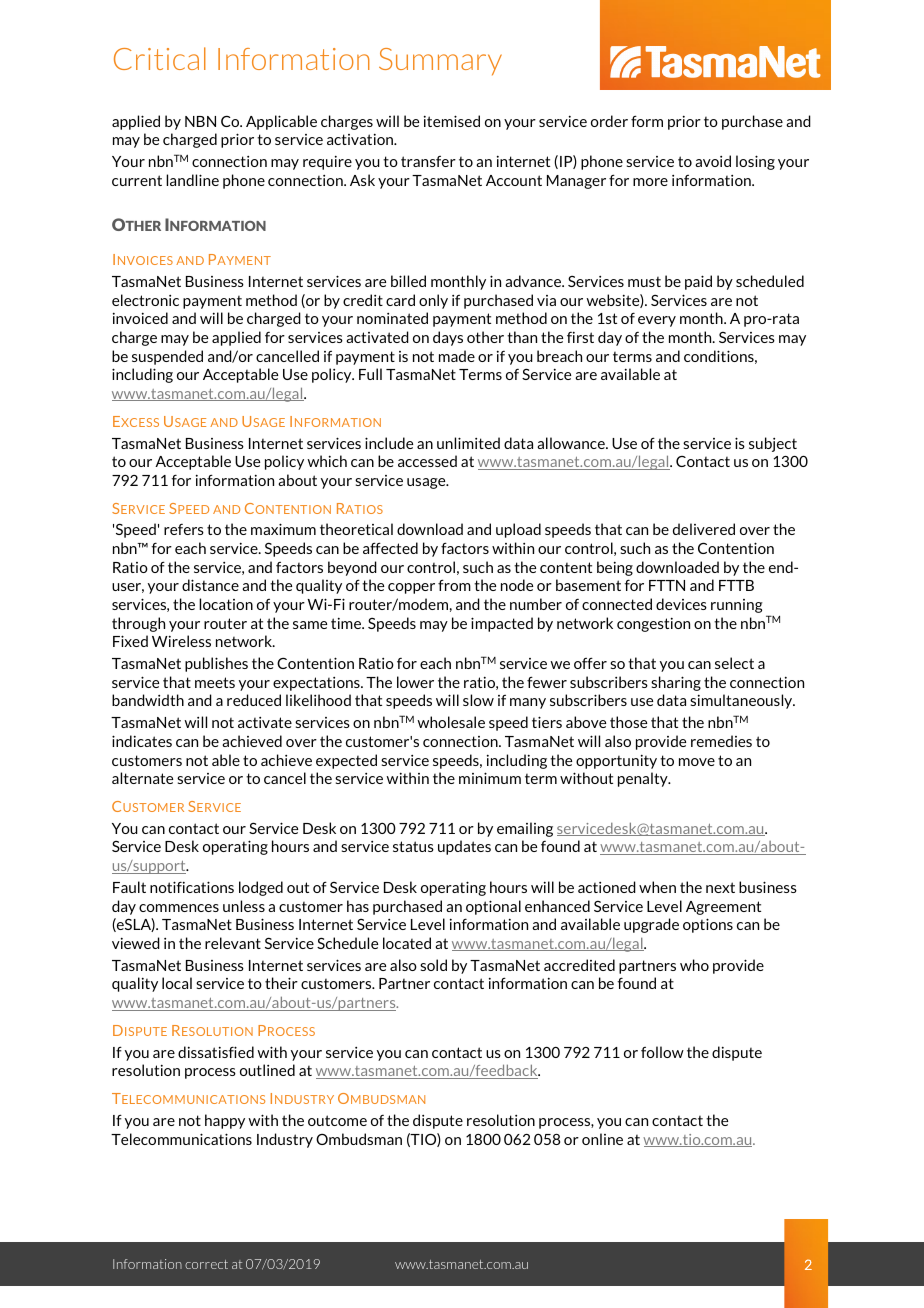  What do you see at coordinates (415, 682) in the document?
I see `lower` at bounding box center [415, 682].
